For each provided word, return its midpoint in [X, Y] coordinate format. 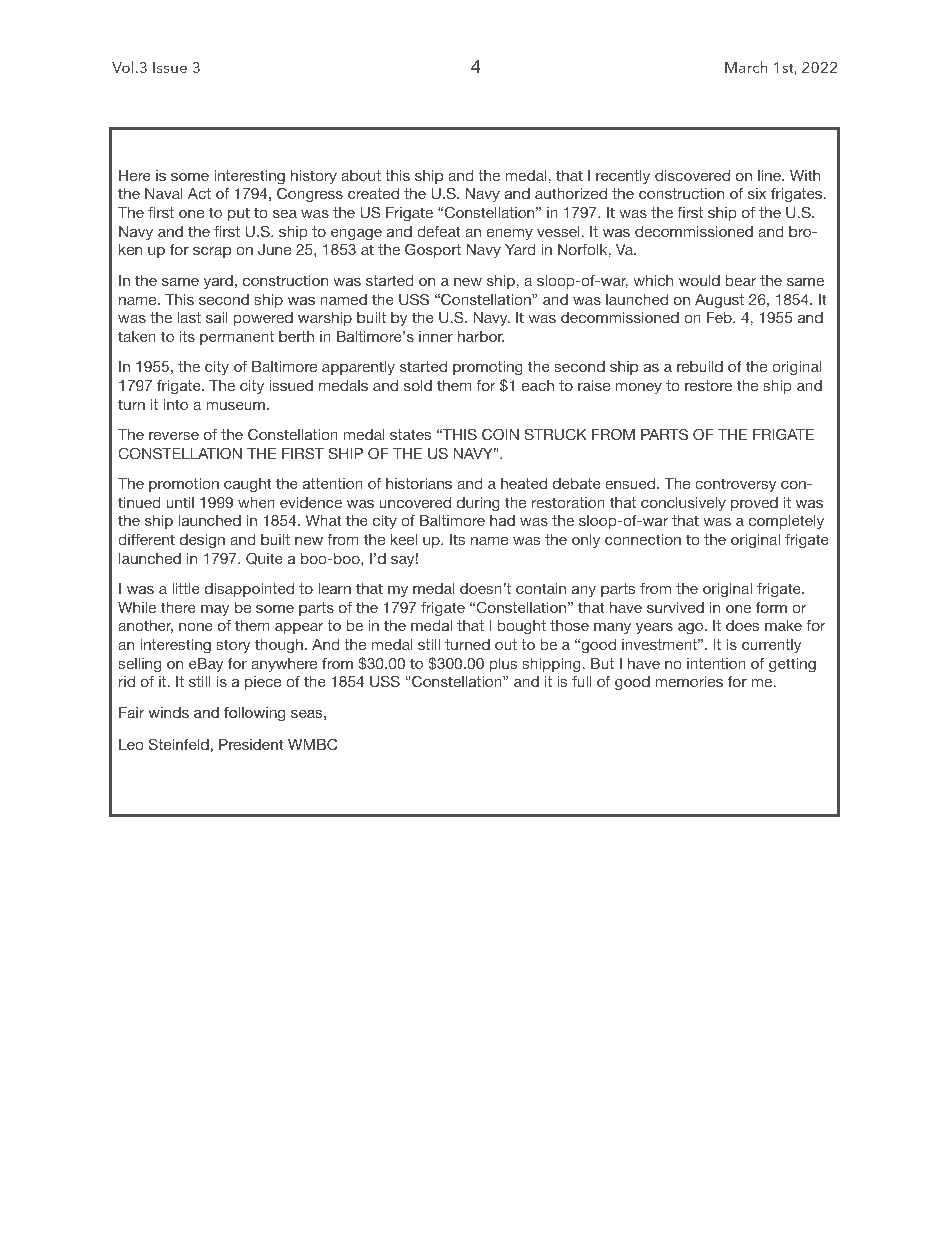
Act [199, 193]
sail [217, 317]
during [478, 504]
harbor [481, 336]
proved [754, 504]
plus [504, 665]
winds [168, 712]
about [361, 175]
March [746, 67]
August [719, 301]
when [256, 502]
